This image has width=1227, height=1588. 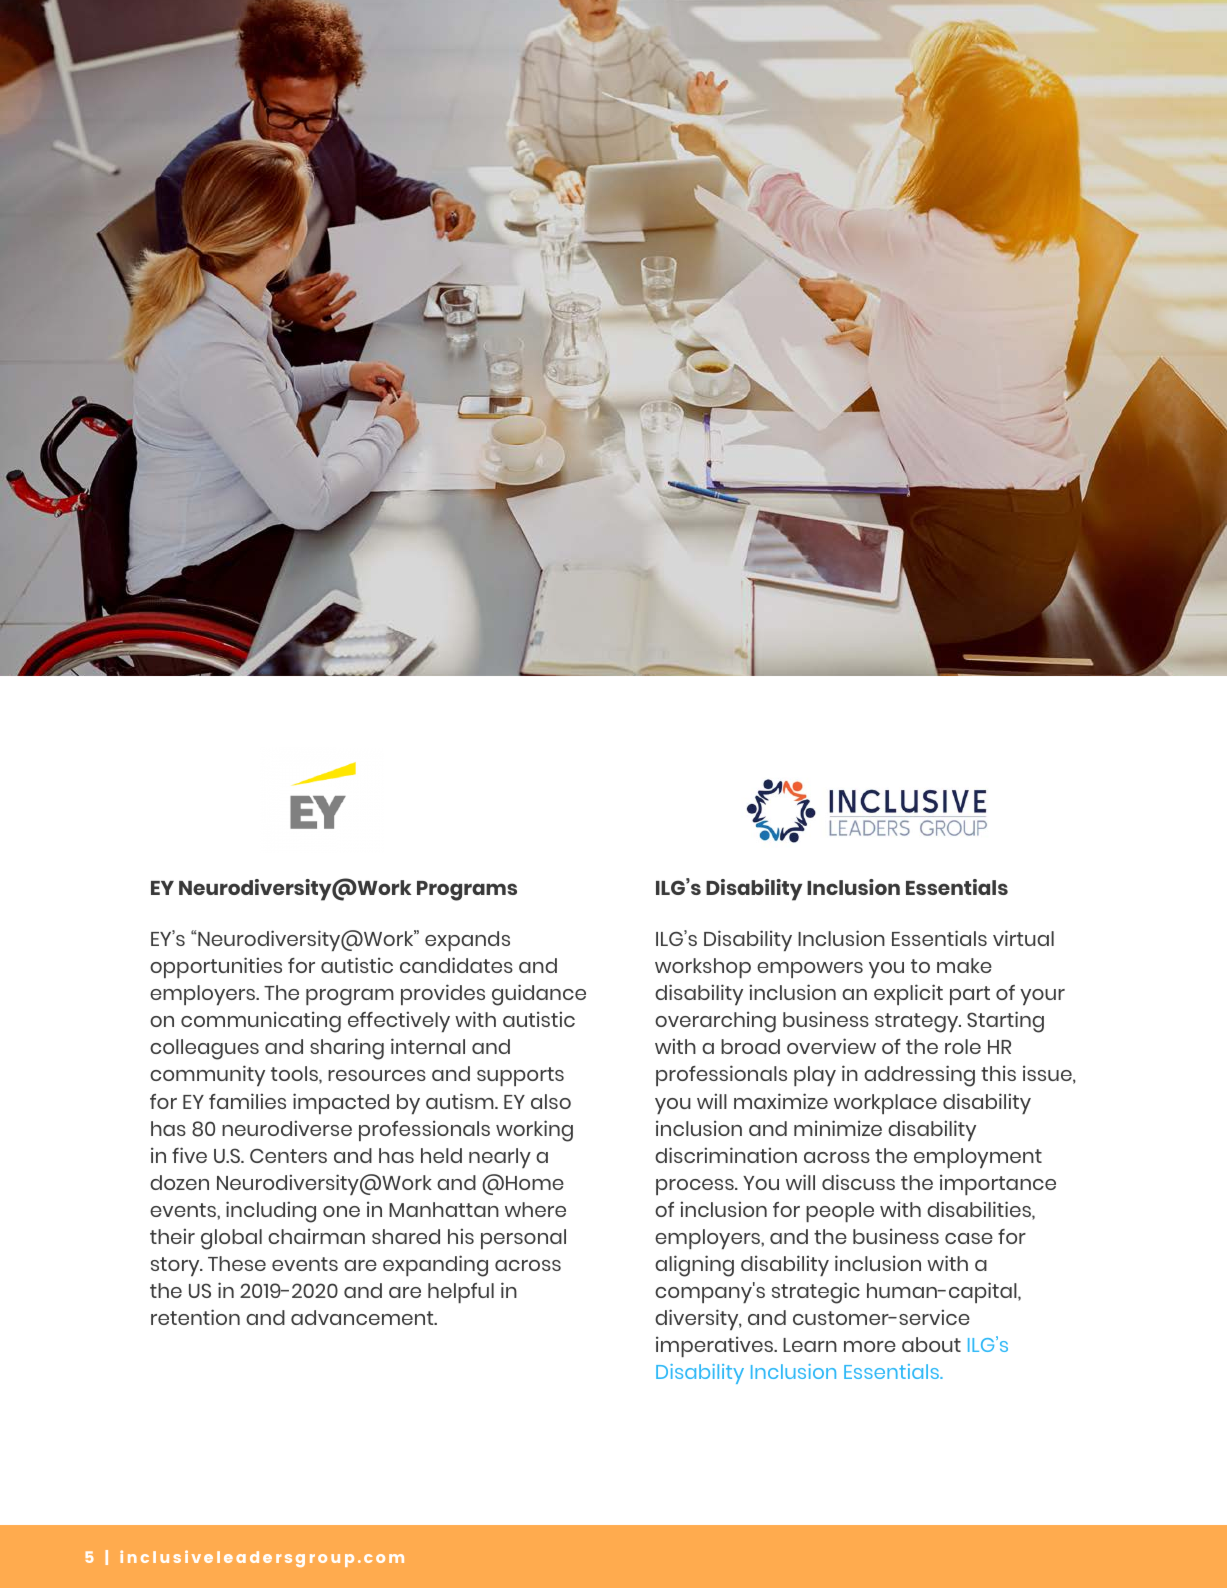 I want to click on about, so click(x=931, y=1344).
